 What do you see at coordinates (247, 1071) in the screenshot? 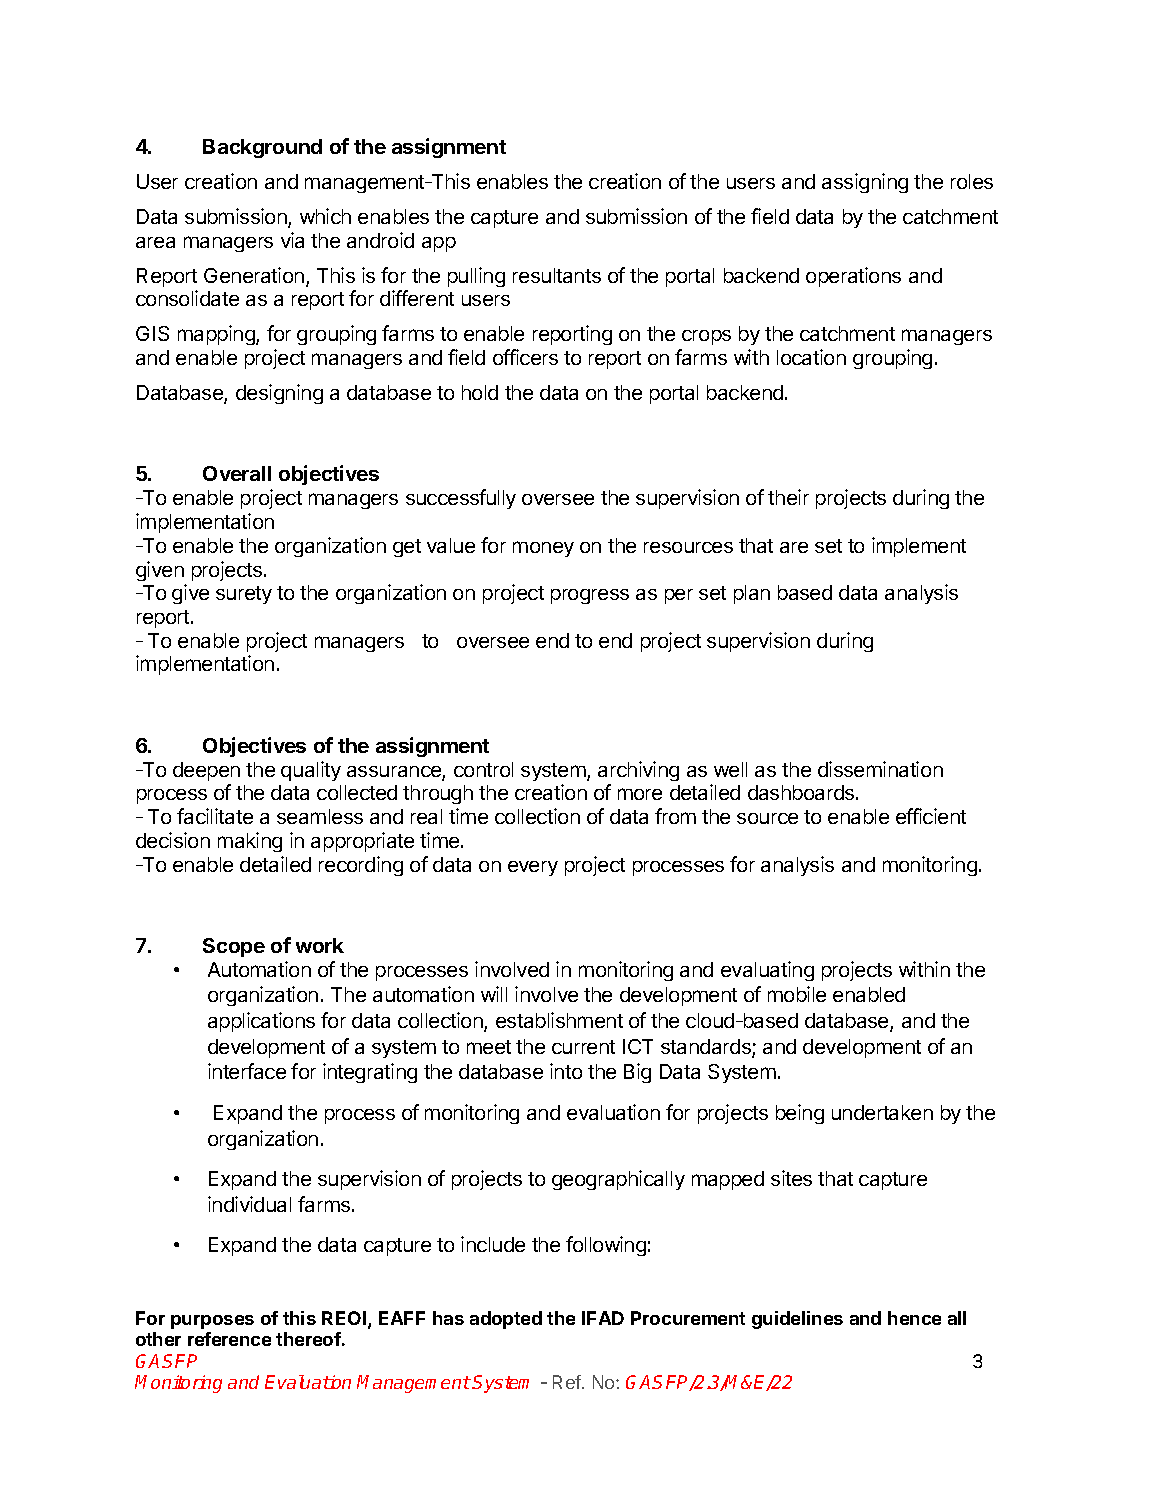
I see `interface` at bounding box center [247, 1071].
